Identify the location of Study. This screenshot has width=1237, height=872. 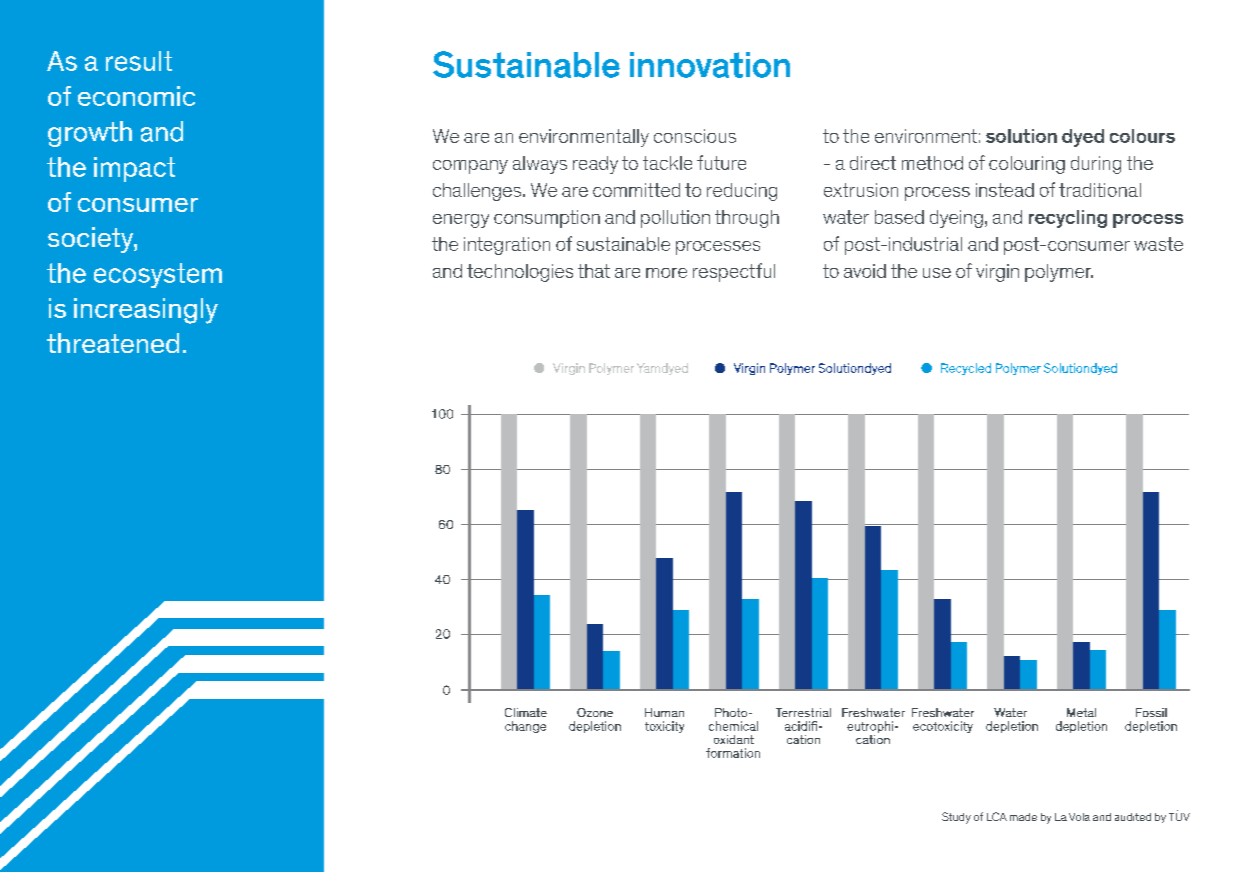
(956, 818).
